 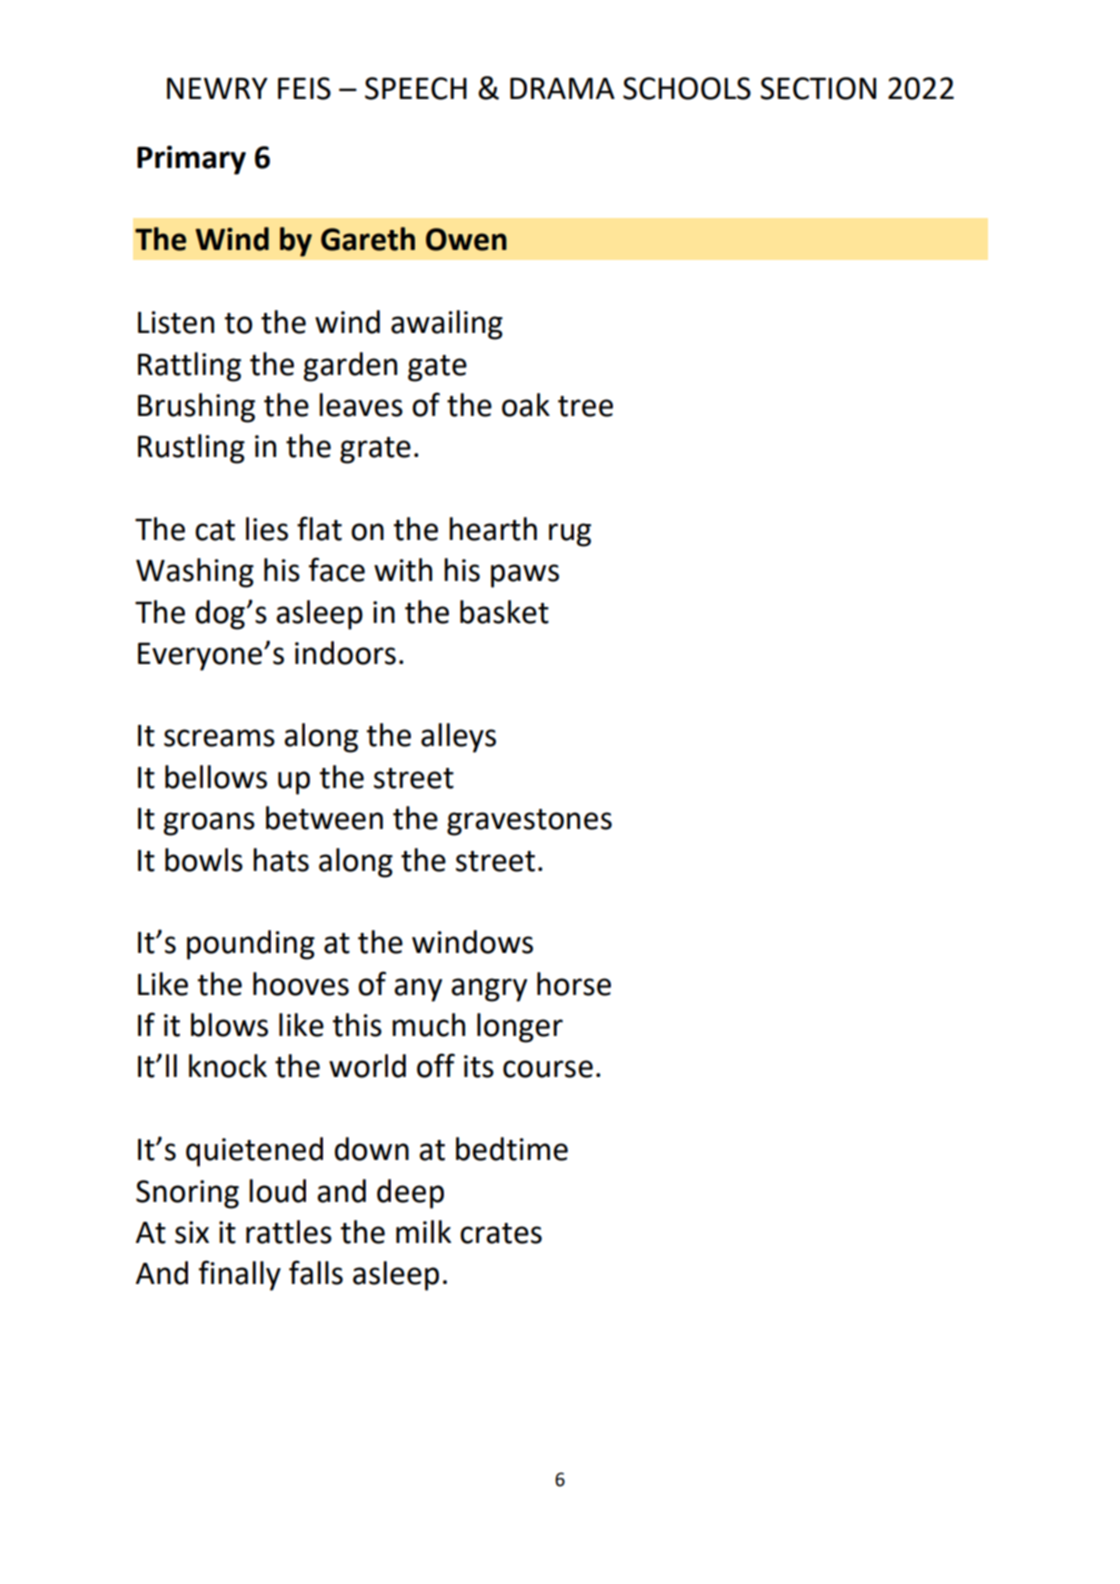 What do you see at coordinates (570, 535) in the screenshot?
I see `rug` at bounding box center [570, 535].
